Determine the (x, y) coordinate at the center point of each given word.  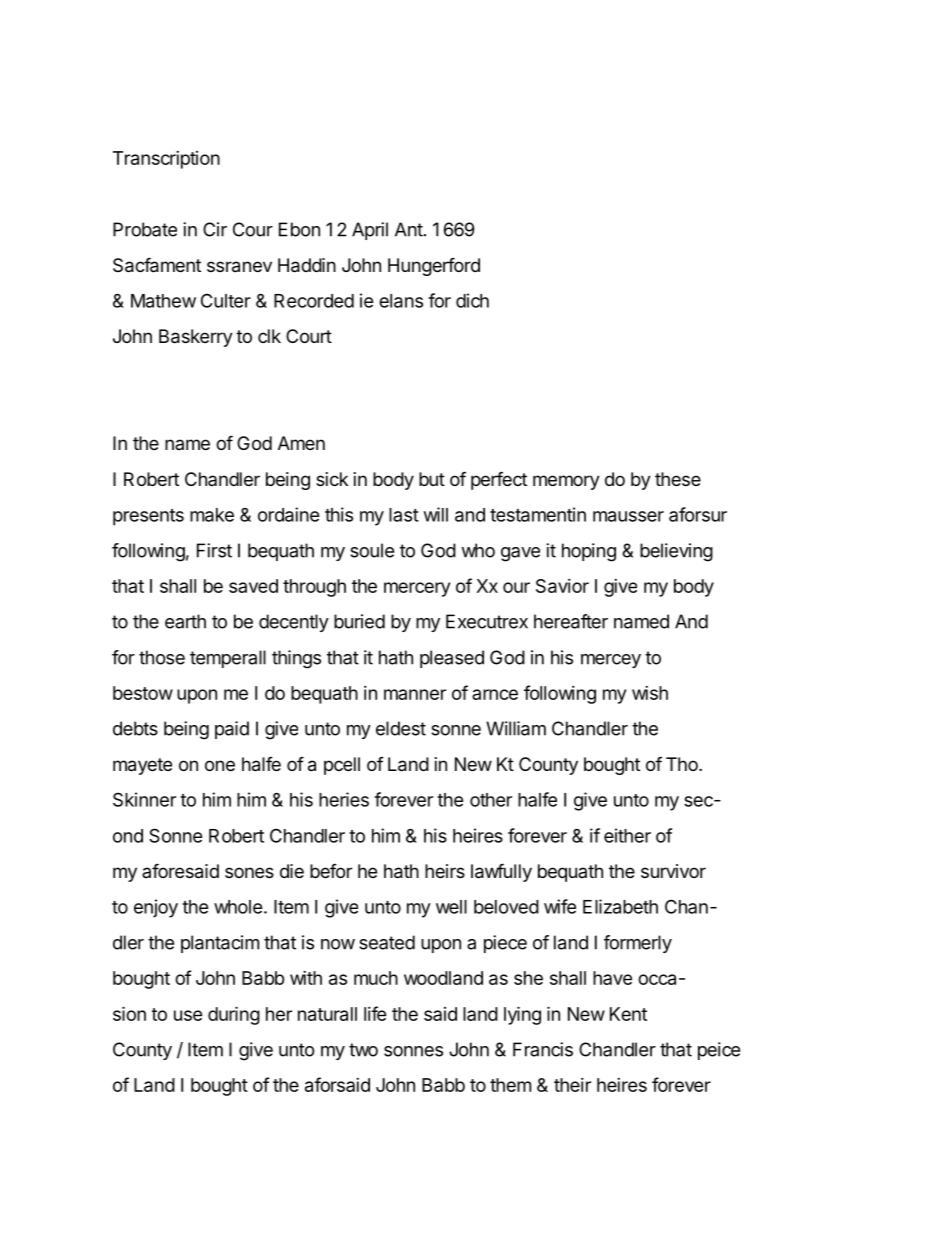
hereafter (571, 621)
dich (472, 300)
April (370, 231)
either (627, 835)
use (188, 1015)
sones (249, 872)
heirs (445, 871)
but (432, 479)
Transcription (166, 160)
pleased (452, 659)
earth (185, 621)
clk (269, 336)
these (678, 479)
